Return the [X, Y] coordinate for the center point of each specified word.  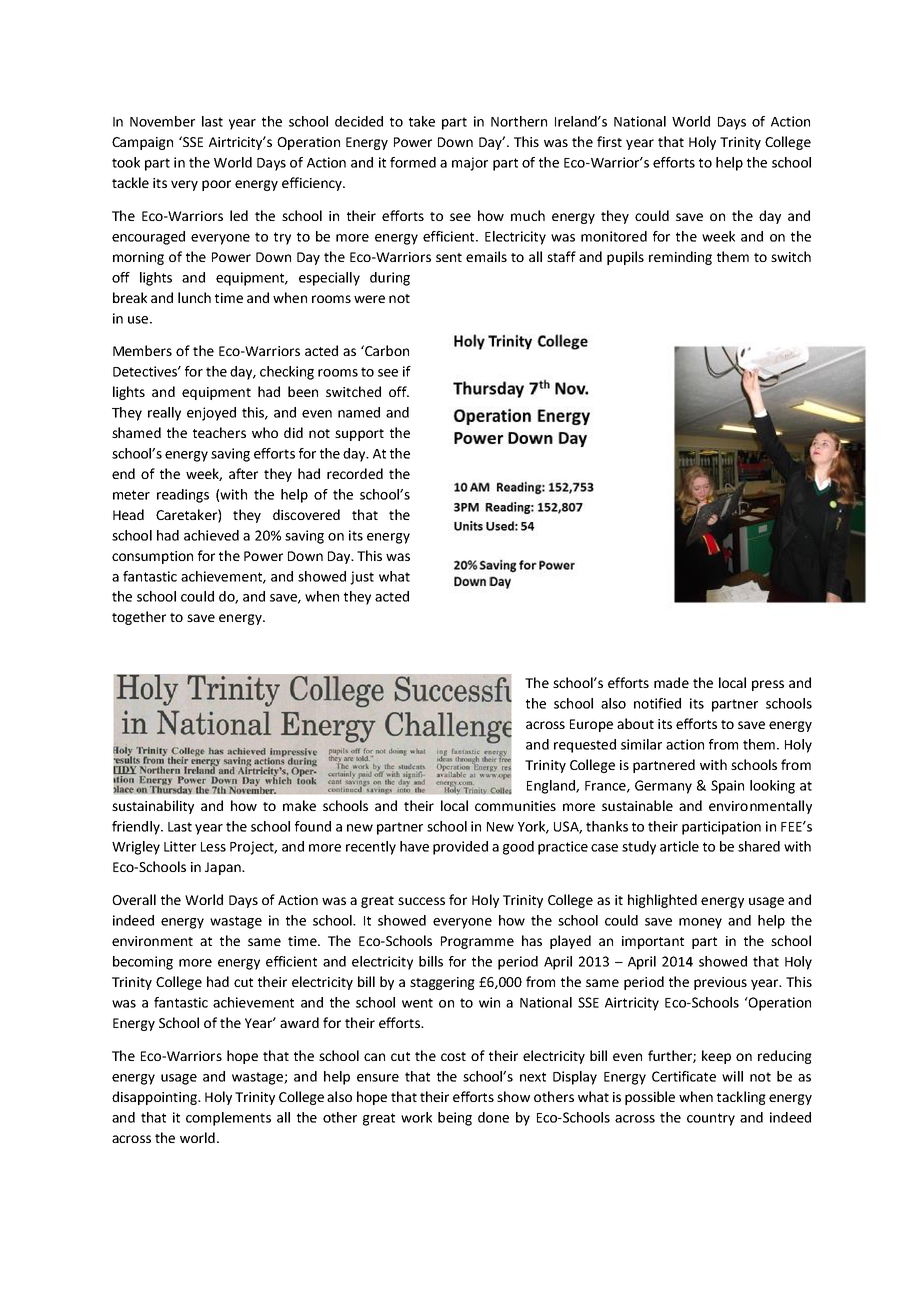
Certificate [684, 1076]
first [609, 141]
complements [228, 1119]
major [470, 164]
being [455, 1119]
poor [216, 185]
